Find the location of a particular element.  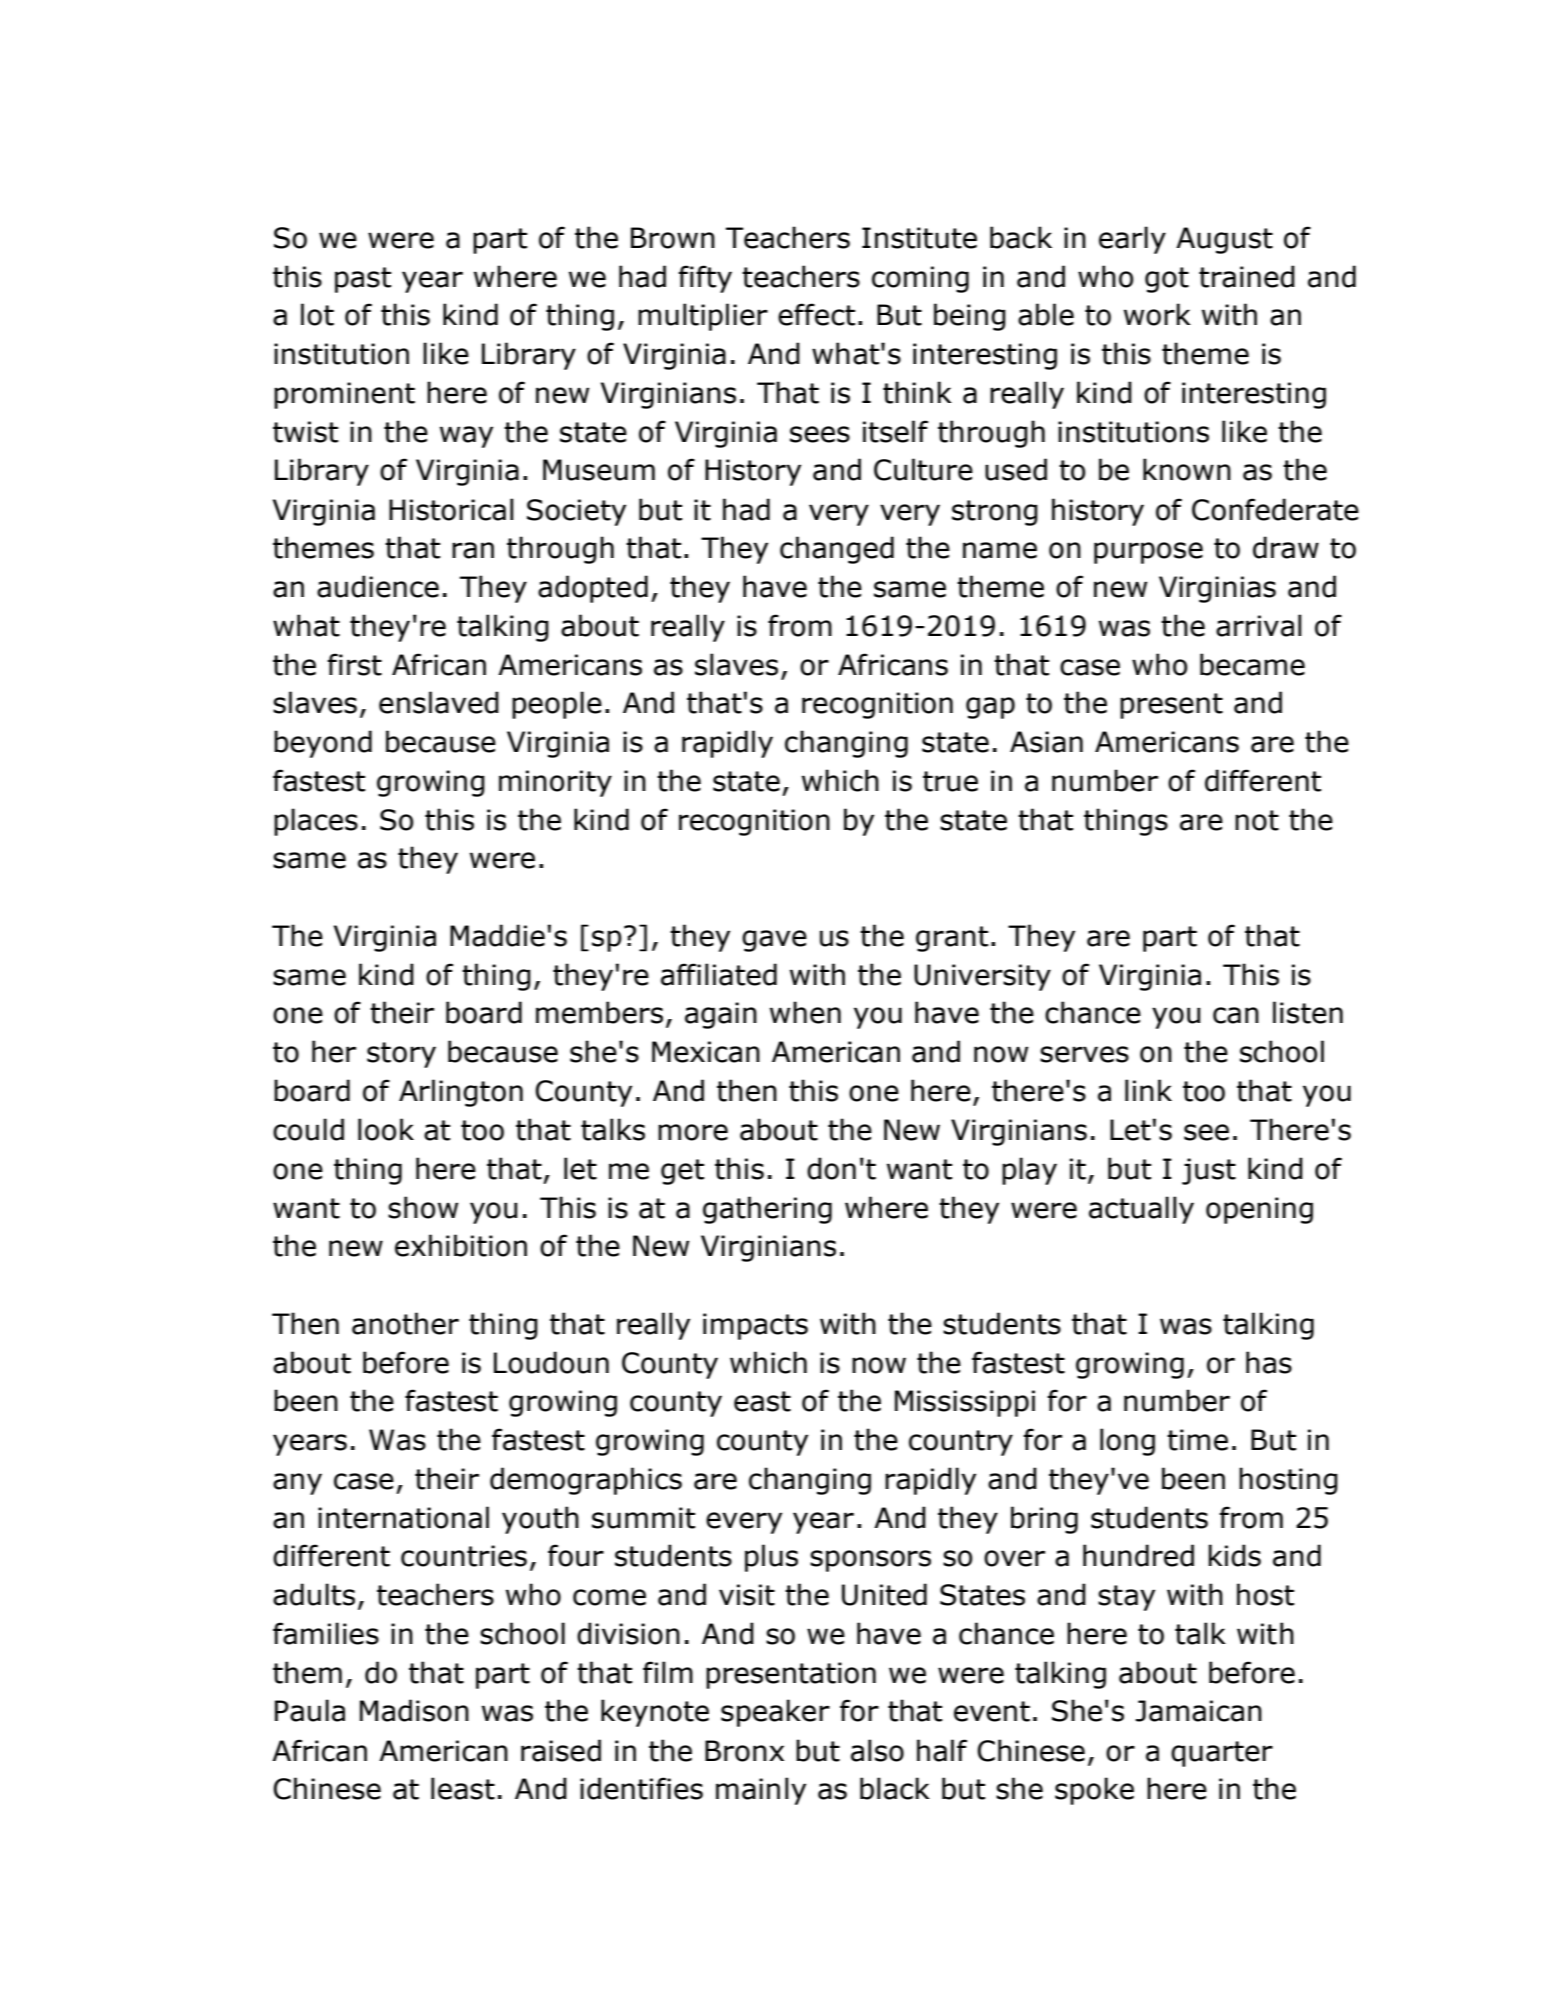

past is located at coordinates (363, 280).
